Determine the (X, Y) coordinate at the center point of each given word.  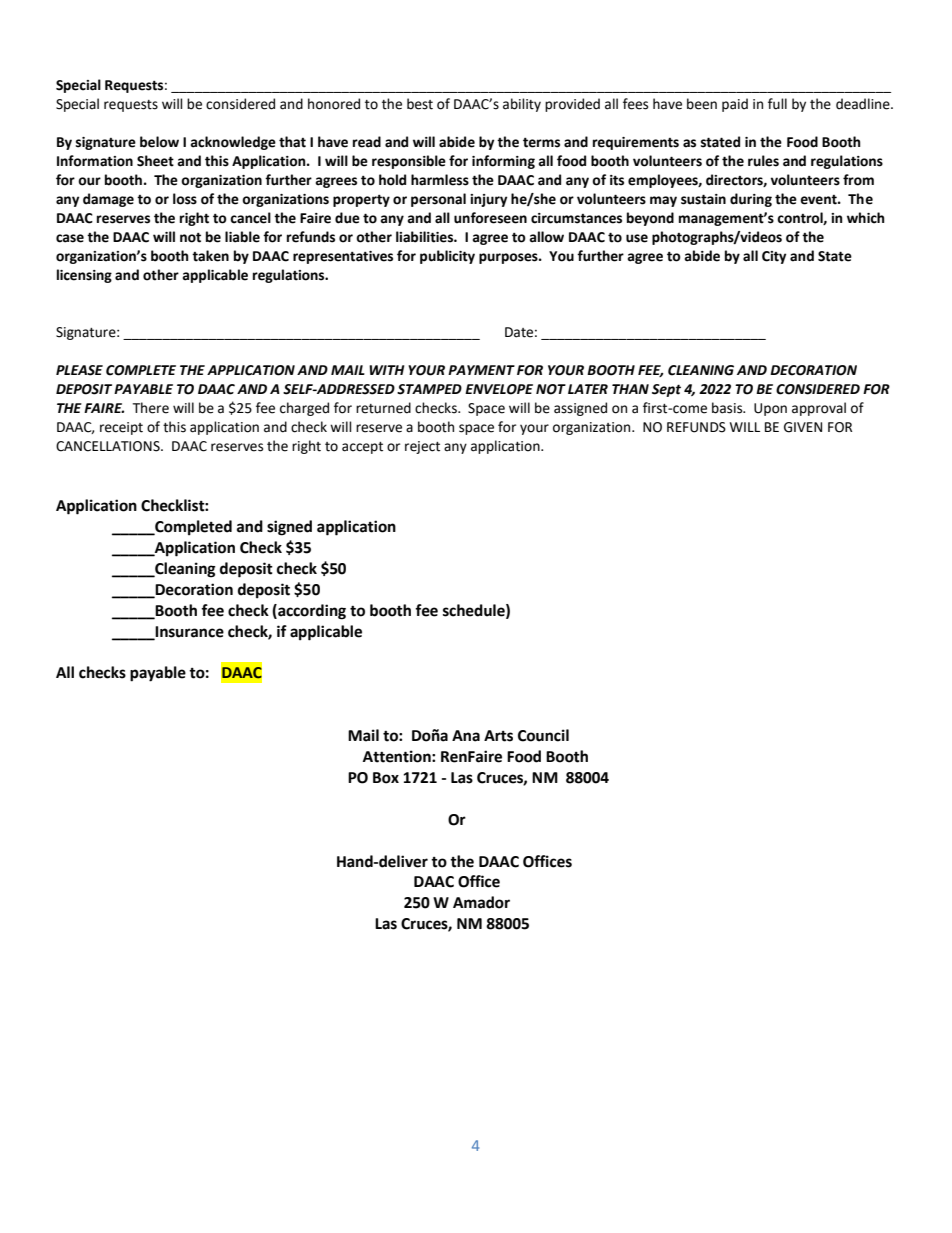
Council (543, 735)
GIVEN (803, 427)
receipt (121, 428)
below (159, 142)
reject (422, 447)
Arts (498, 736)
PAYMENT (481, 370)
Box (386, 778)
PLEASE (79, 370)
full (777, 104)
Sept (666, 390)
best (420, 104)
